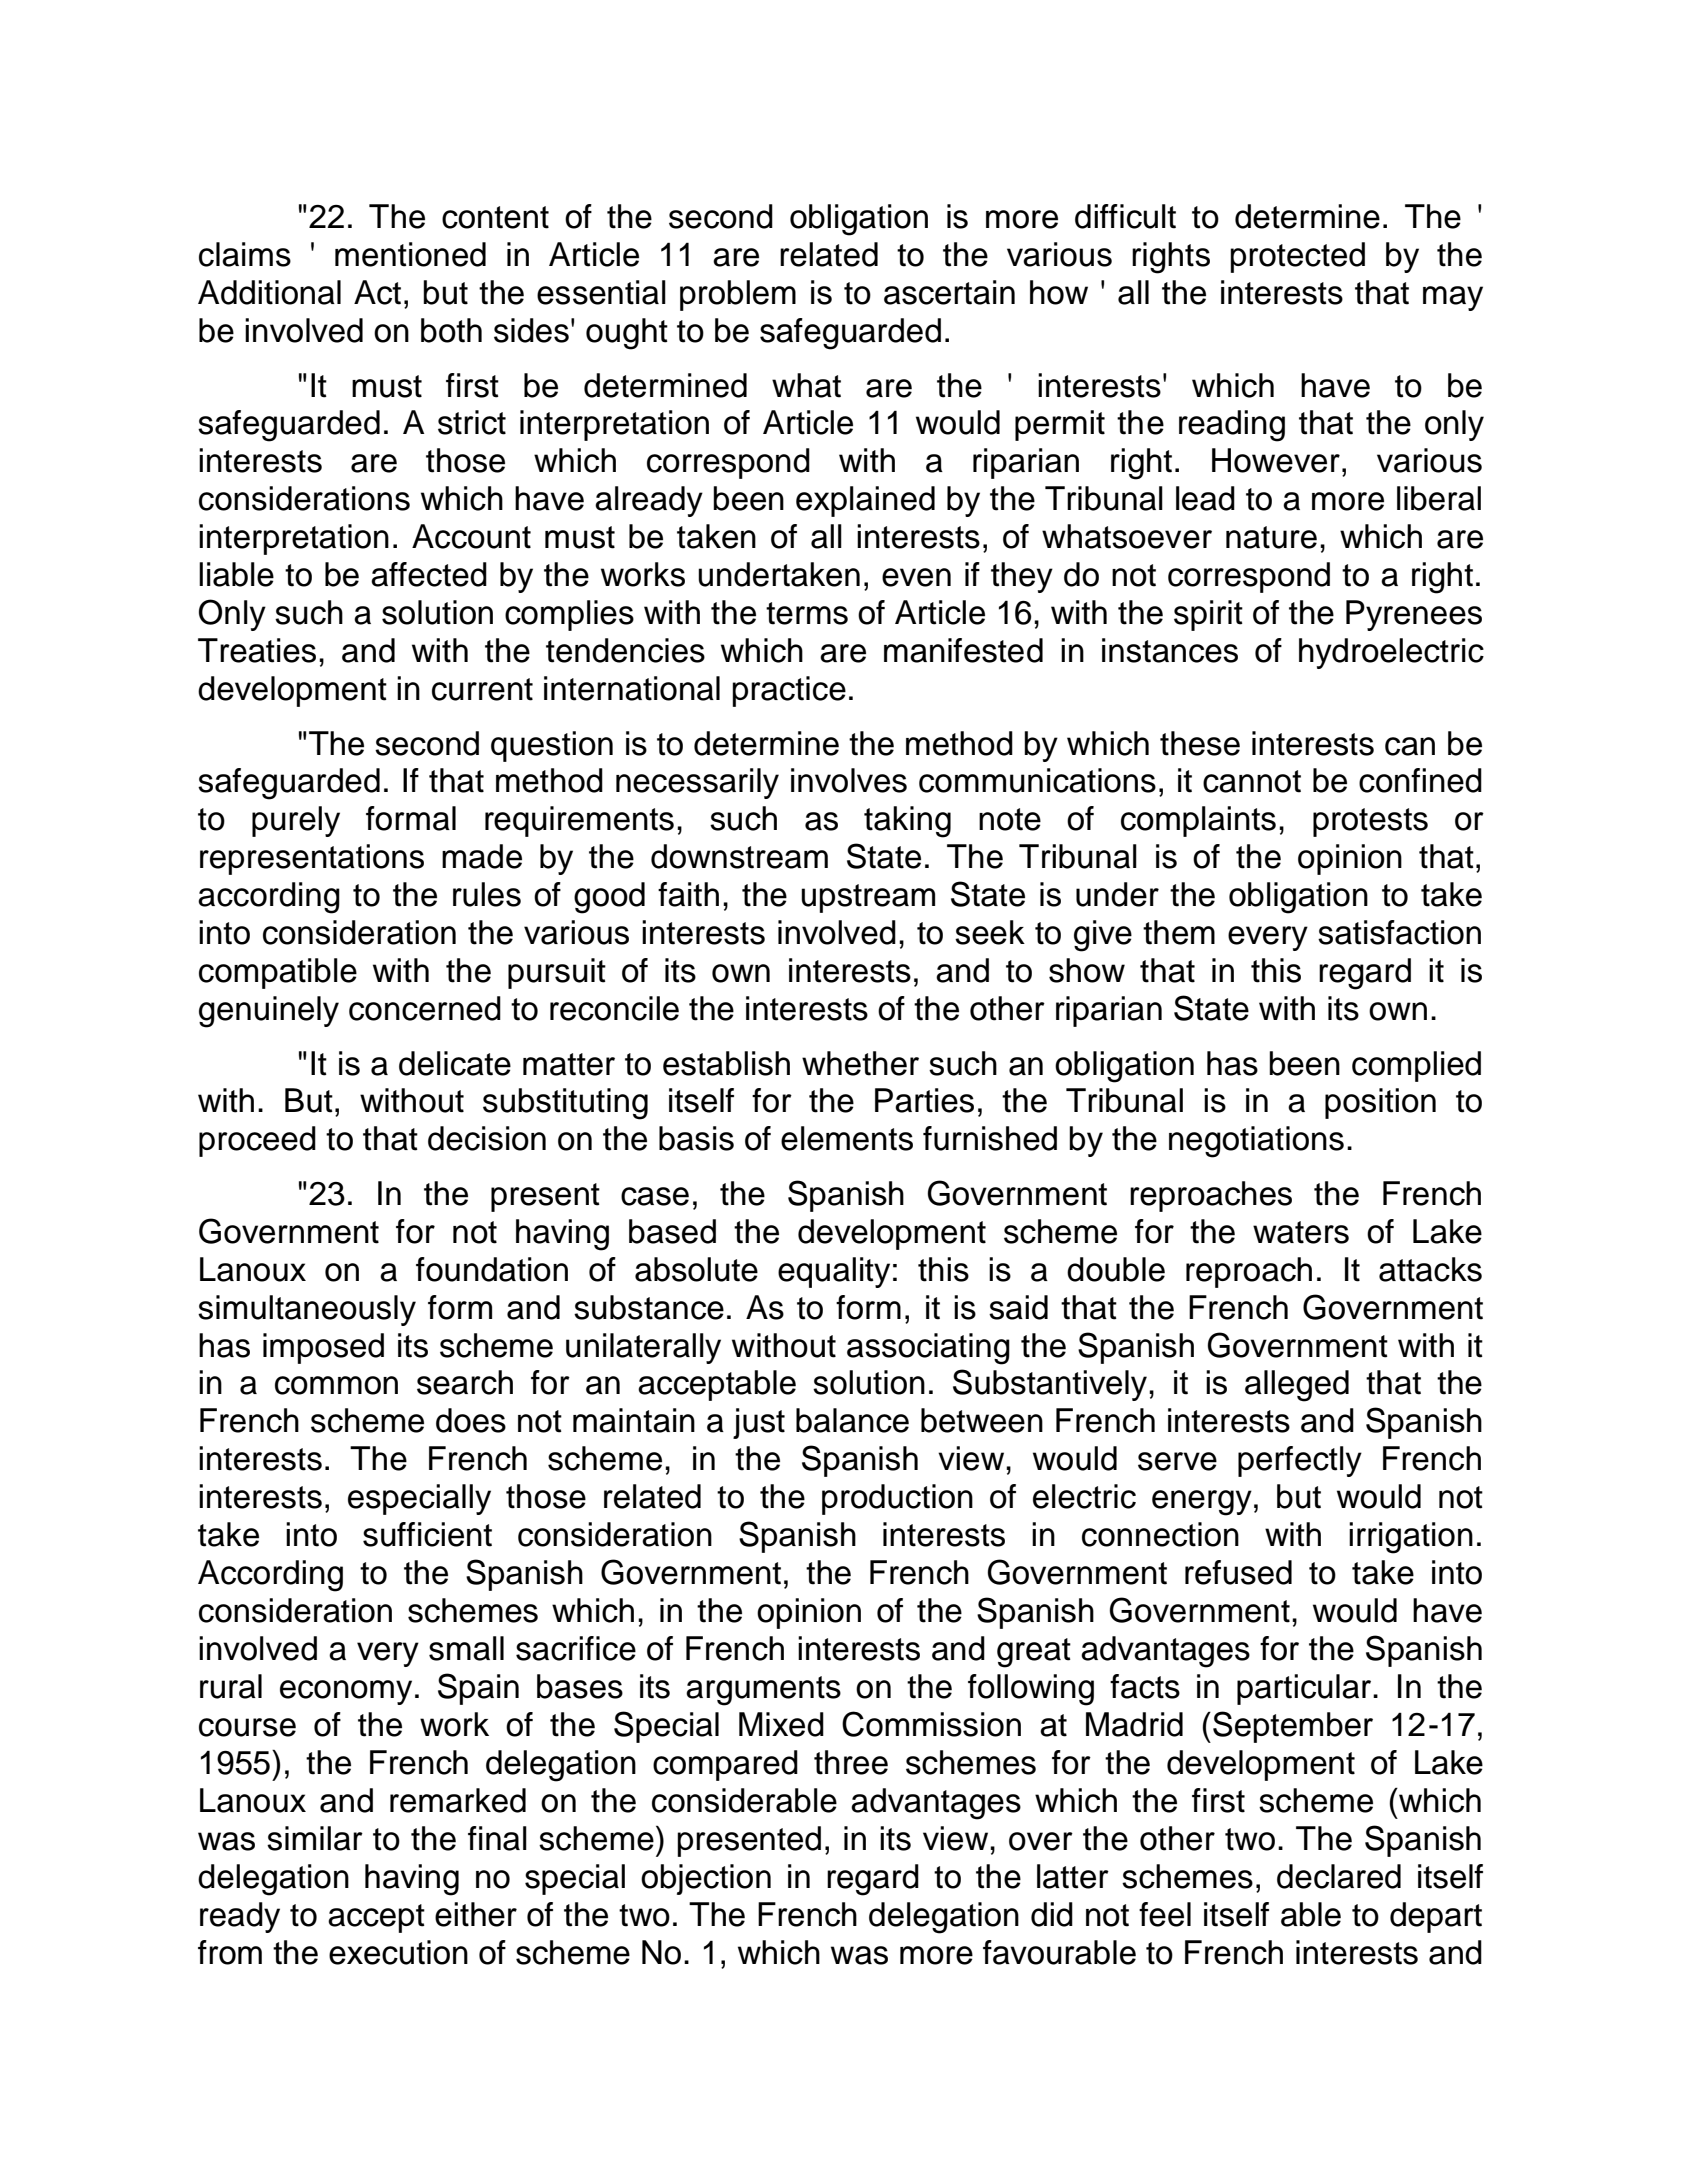 This page has height=2177, width=1682. I want to click on rules, so click(487, 894).
